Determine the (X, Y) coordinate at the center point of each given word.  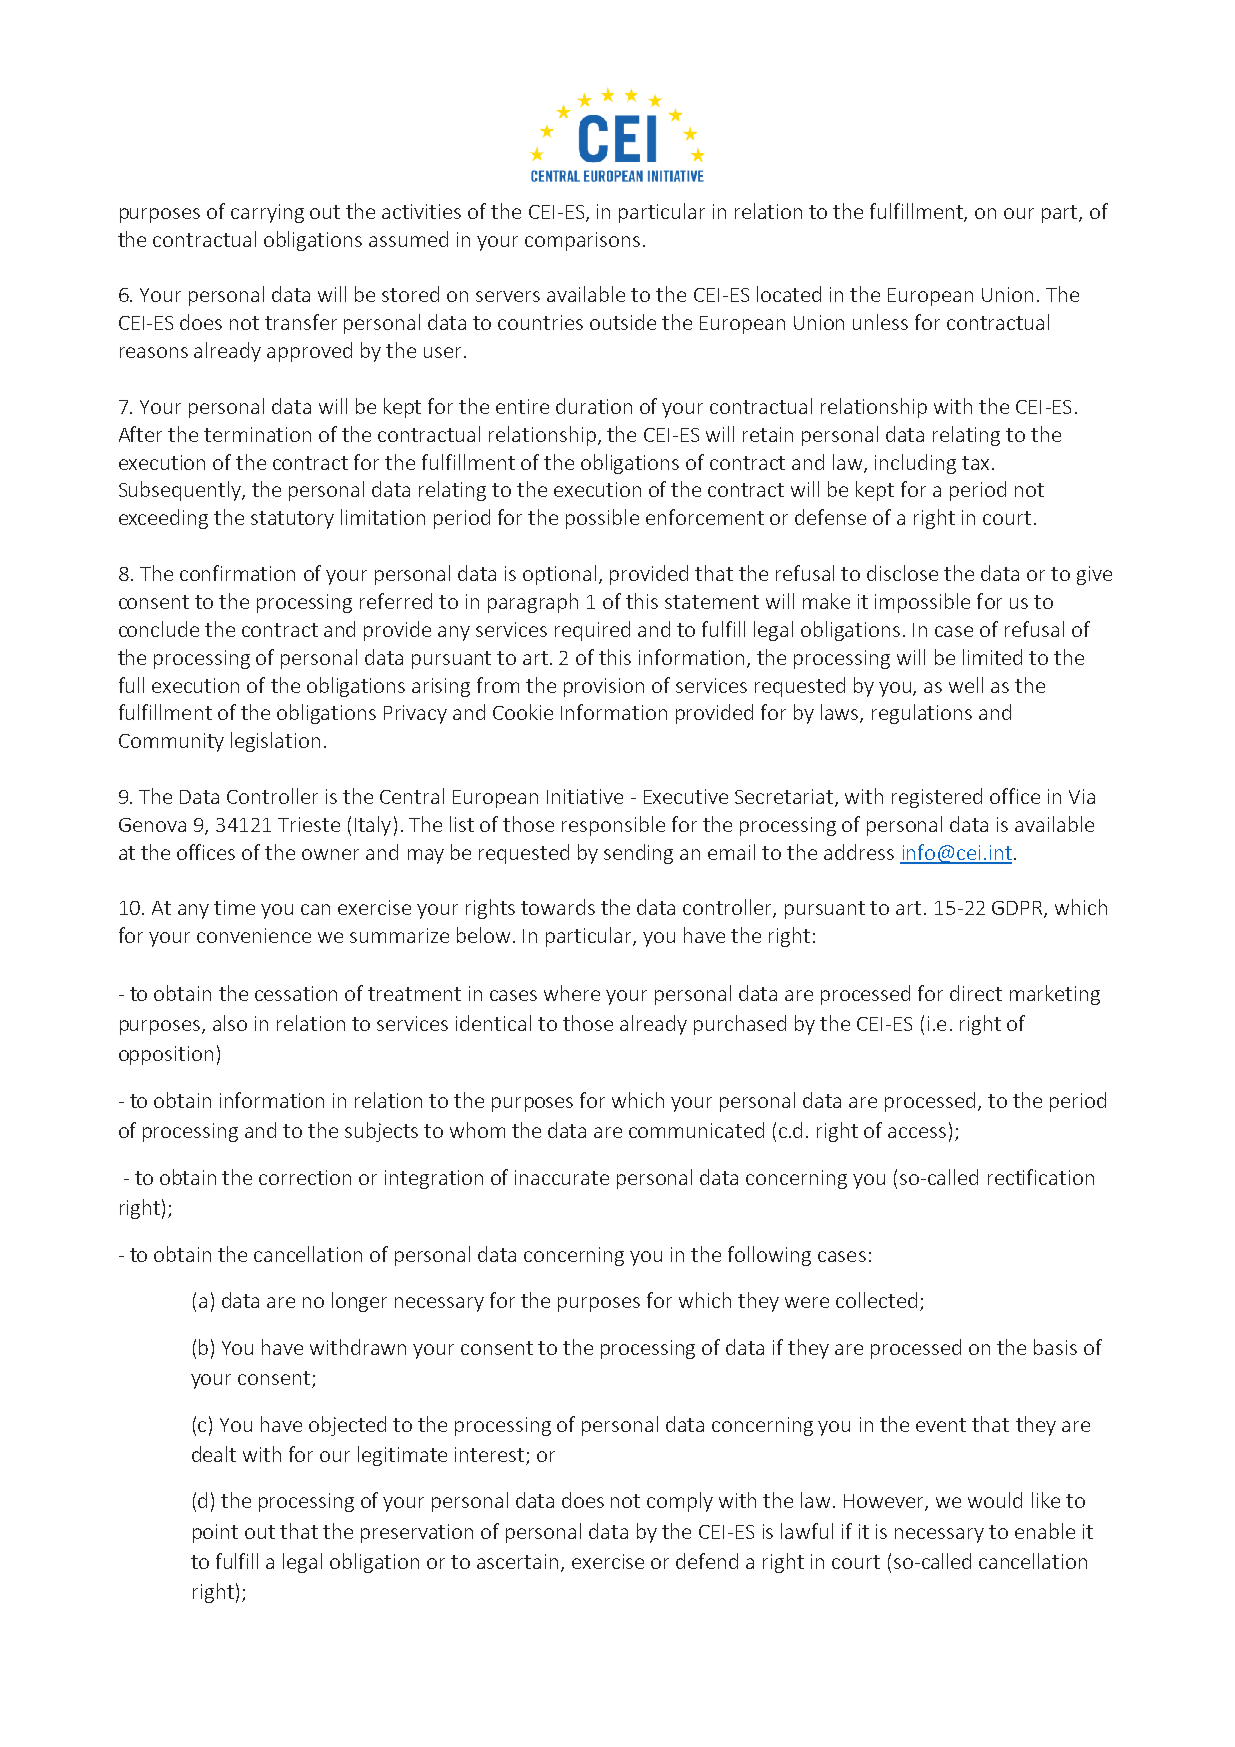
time (234, 907)
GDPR (1018, 909)
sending (638, 854)
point (215, 1533)
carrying (267, 213)
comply (680, 1502)
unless (880, 322)
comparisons (582, 241)
